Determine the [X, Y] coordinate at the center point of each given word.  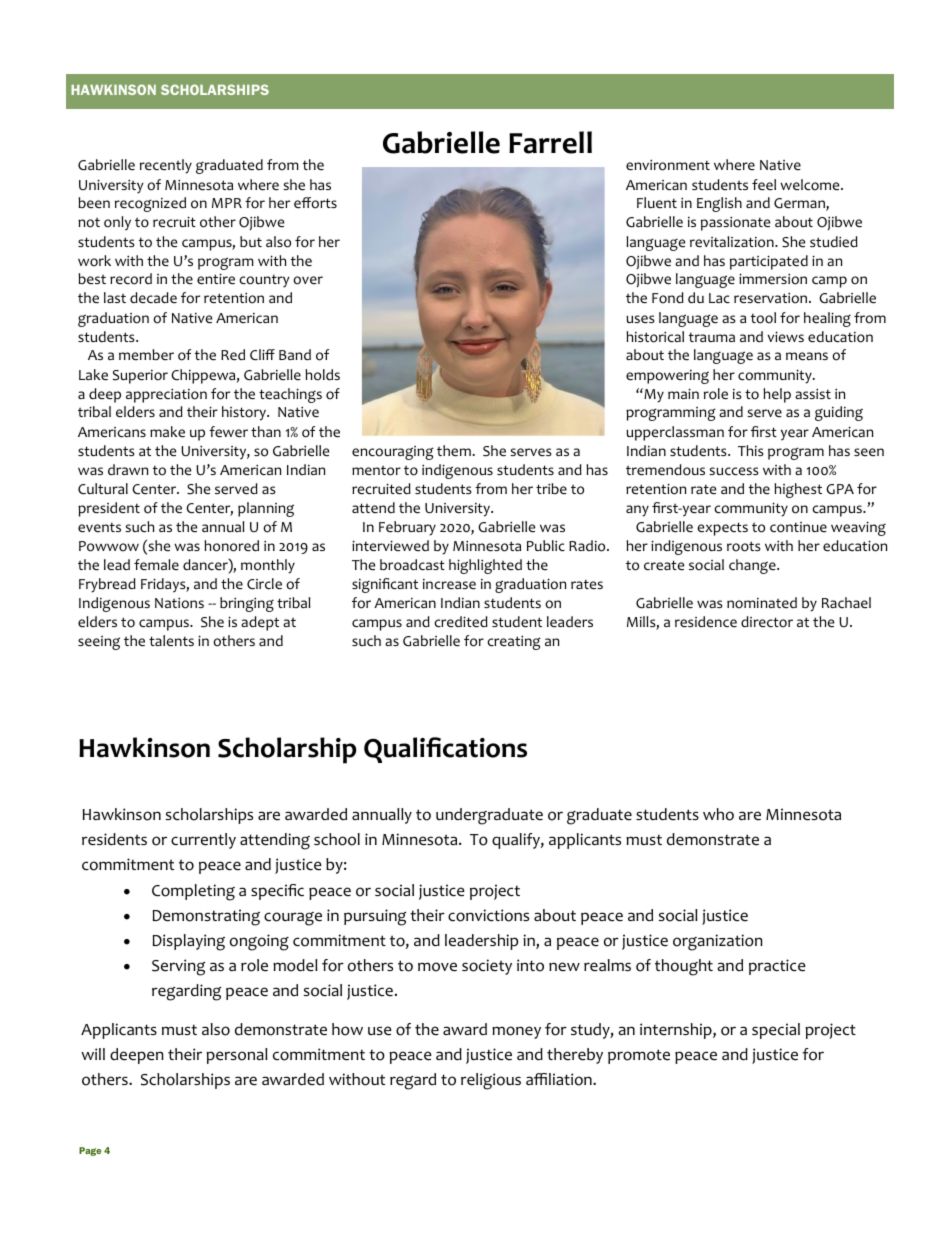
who [718, 814]
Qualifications [445, 750]
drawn [128, 469]
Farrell [550, 142]
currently [203, 841]
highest [798, 490]
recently [166, 166]
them [454, 451]
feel [764, 185]
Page [90, 1151]
